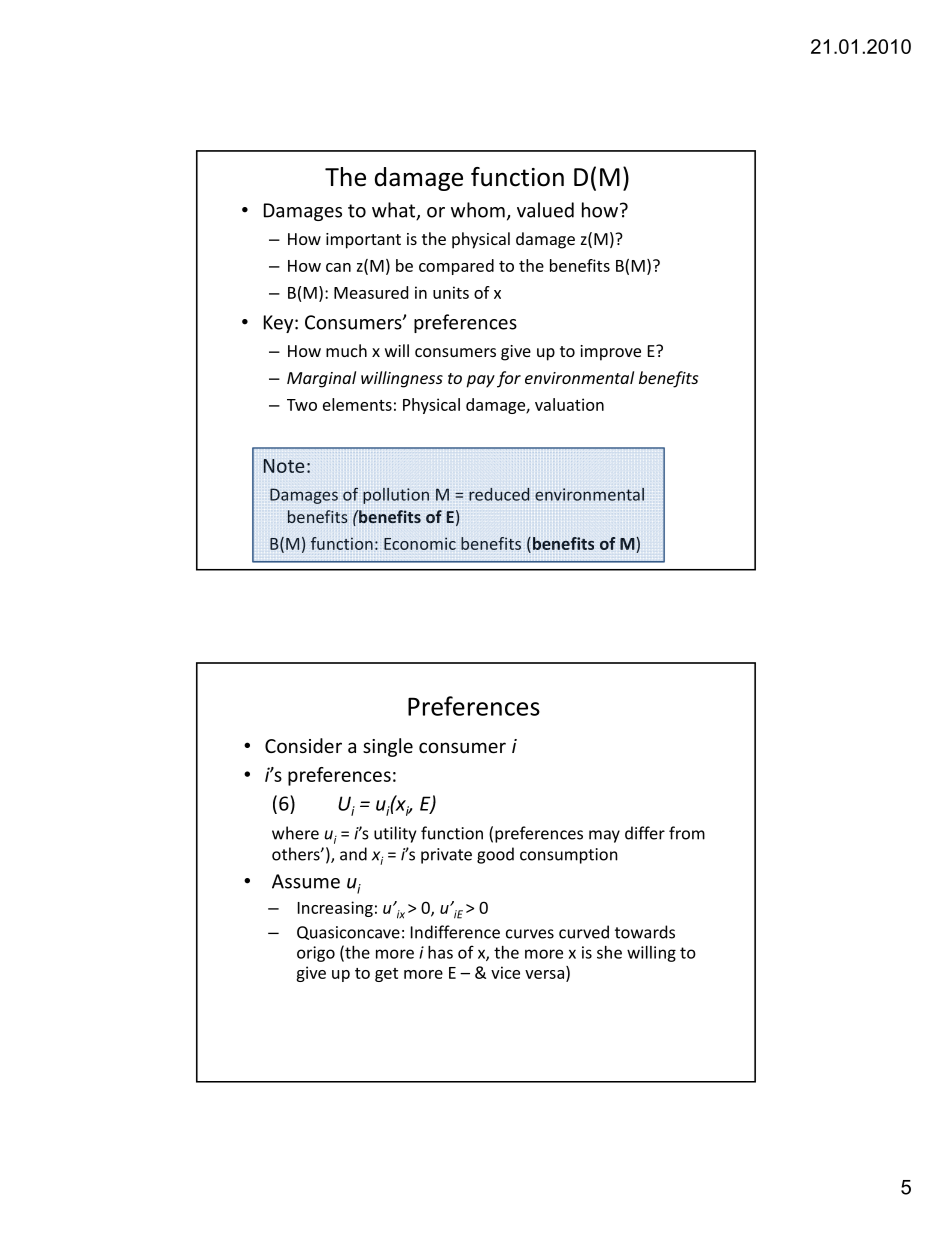 This page has width=952, height=1233. I want to click on important, so click(363, 241).
